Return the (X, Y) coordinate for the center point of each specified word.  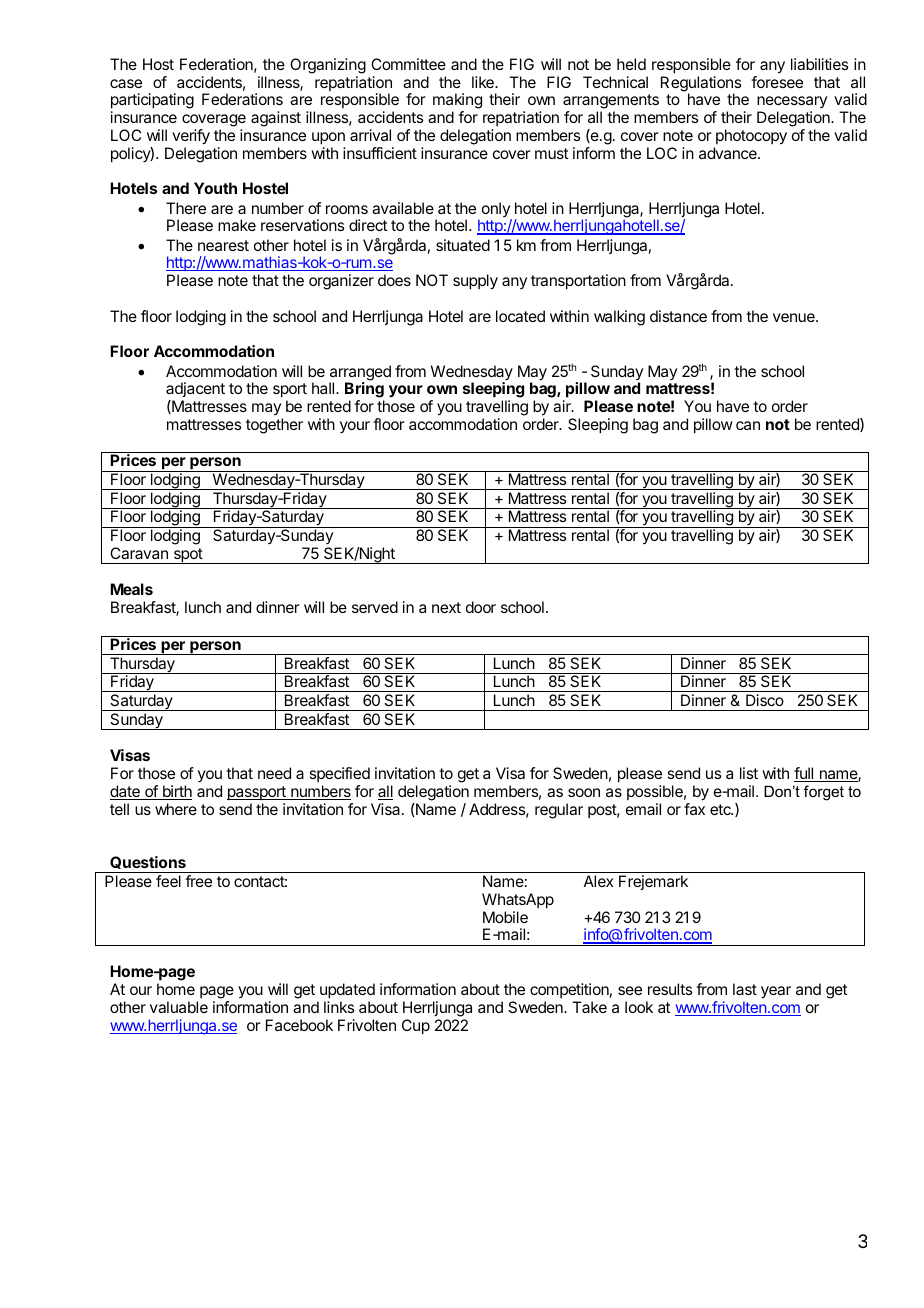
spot (187, 556)
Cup (416, 1027)
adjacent (195, 389)
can (748, 425)
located (520, 316)
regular (559, 811)
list (749, 773)
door (481, 607)
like (484, 82)
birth (176, 792)
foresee (777, 82)
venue (795, 317)
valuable (179, 1007)
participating (152, 102)
